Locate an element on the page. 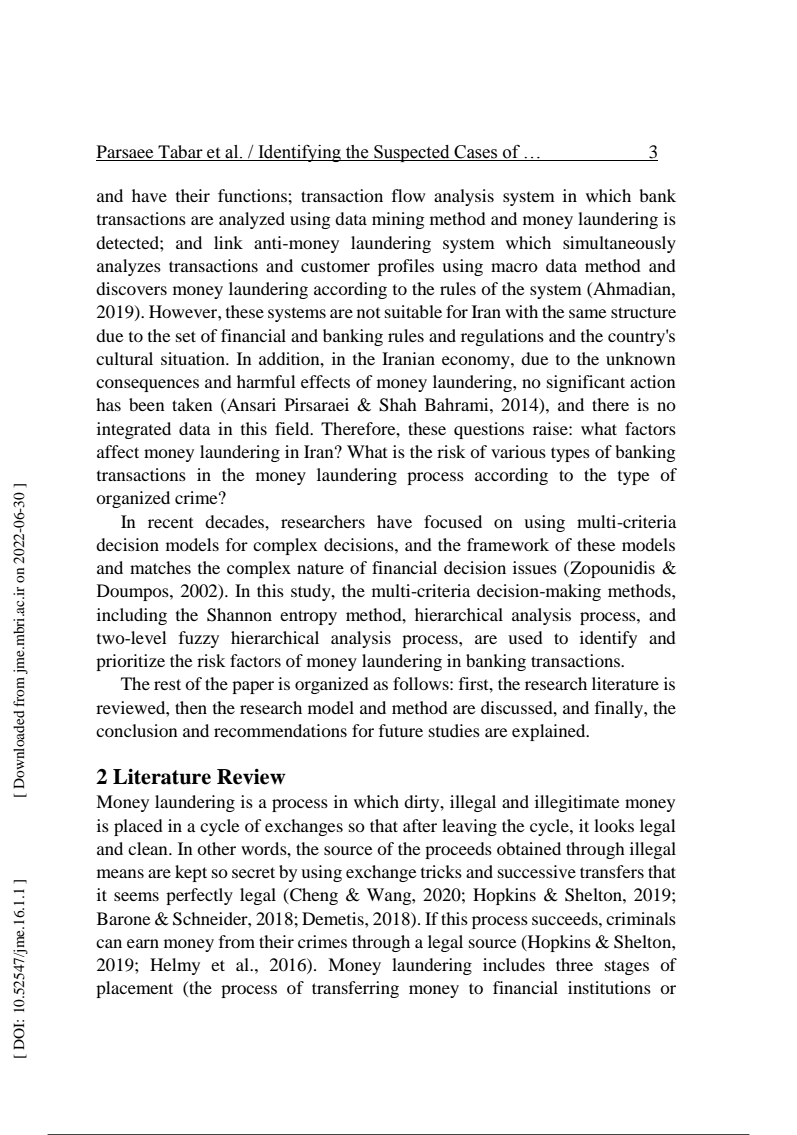  various is located at coordinates (518, 451).
